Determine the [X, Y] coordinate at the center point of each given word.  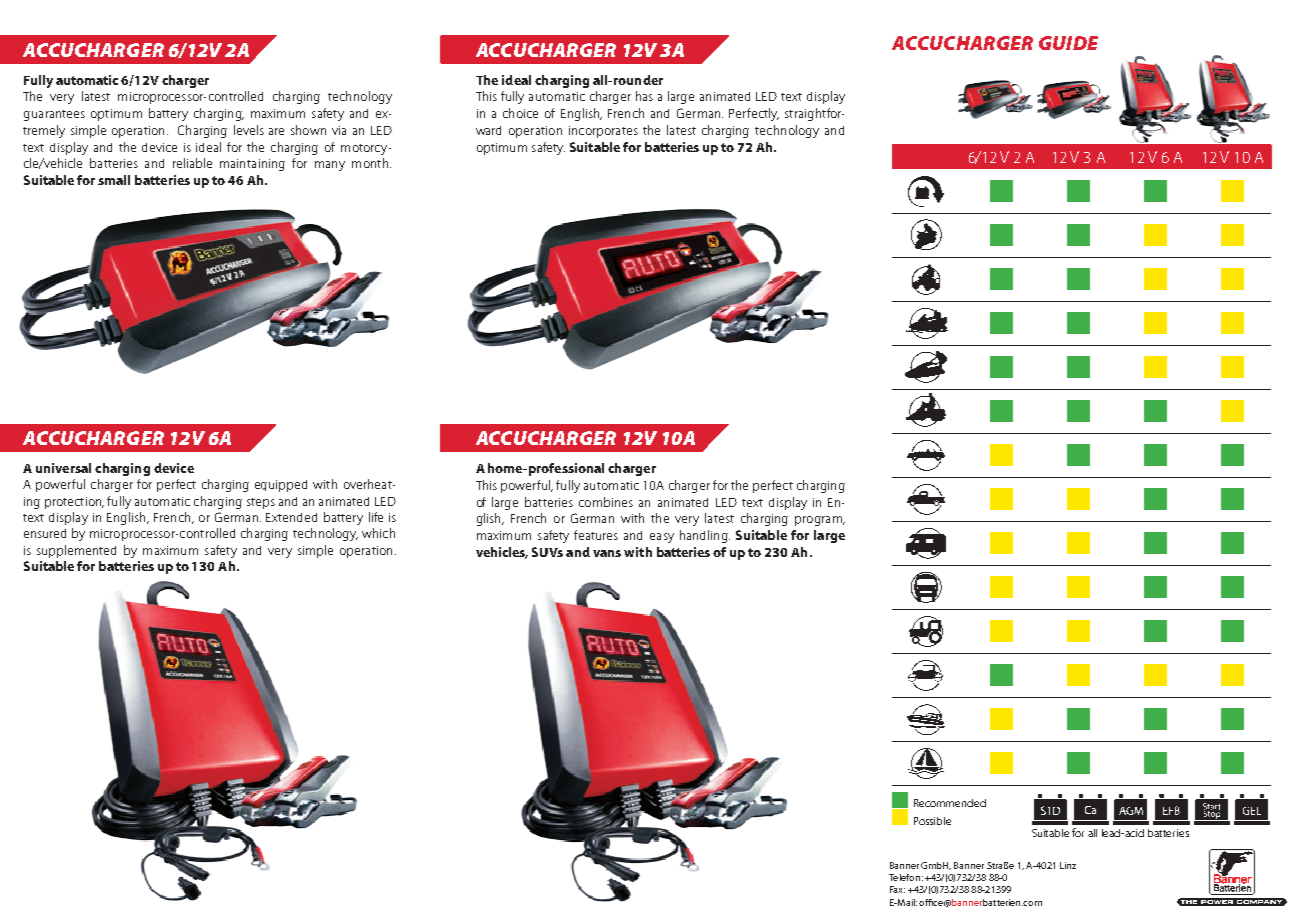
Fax [897, 889]
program [820, 521]
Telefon [904, 877]
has [644, 96]
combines [606, 502]
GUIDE [1068, 43]
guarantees [54, 115]
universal [63, 468]
